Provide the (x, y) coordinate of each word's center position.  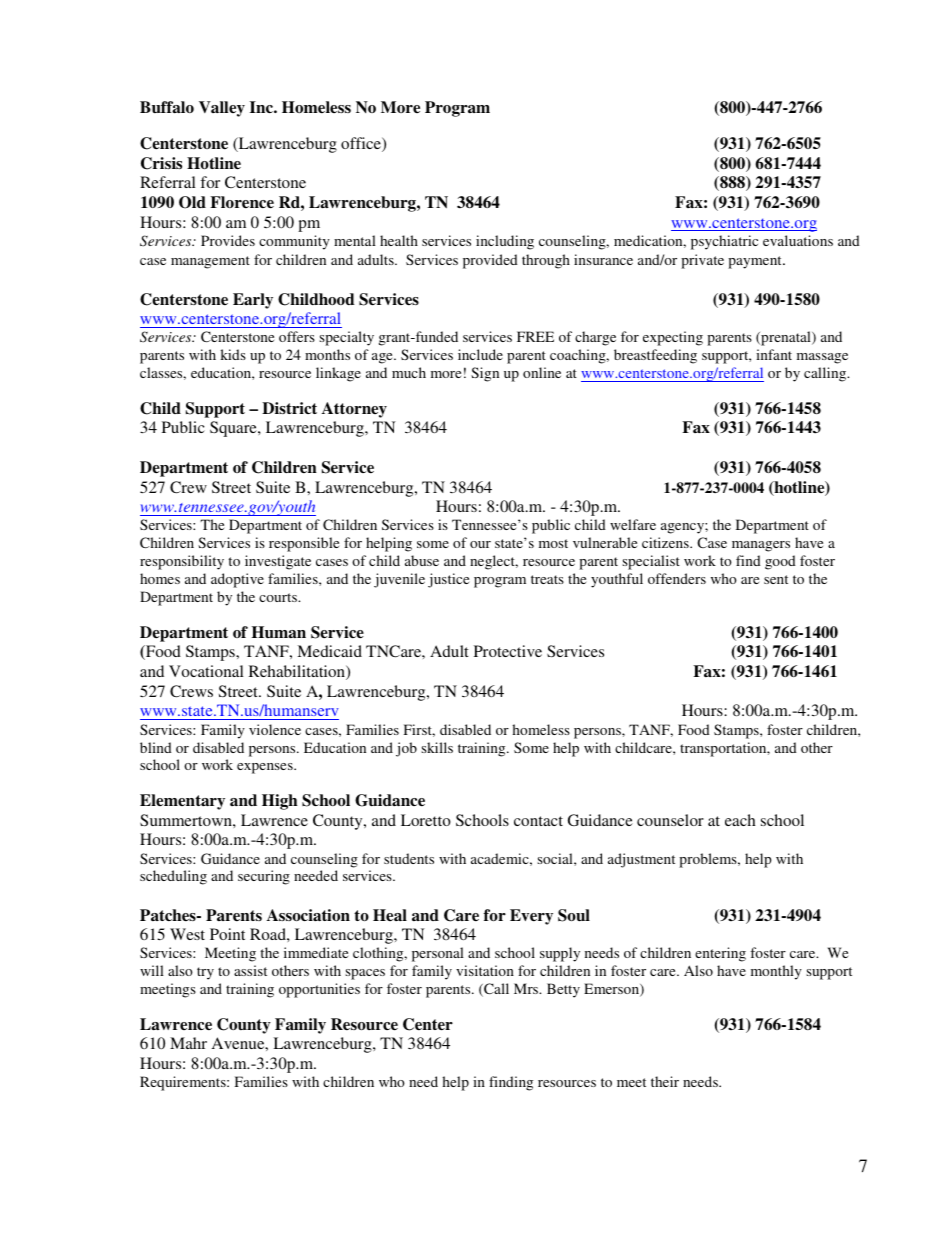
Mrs (527, 988)
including (505, 242)
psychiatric (724, 242)
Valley (222, 109)
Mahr (188, 1043)
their (665, 1081)
